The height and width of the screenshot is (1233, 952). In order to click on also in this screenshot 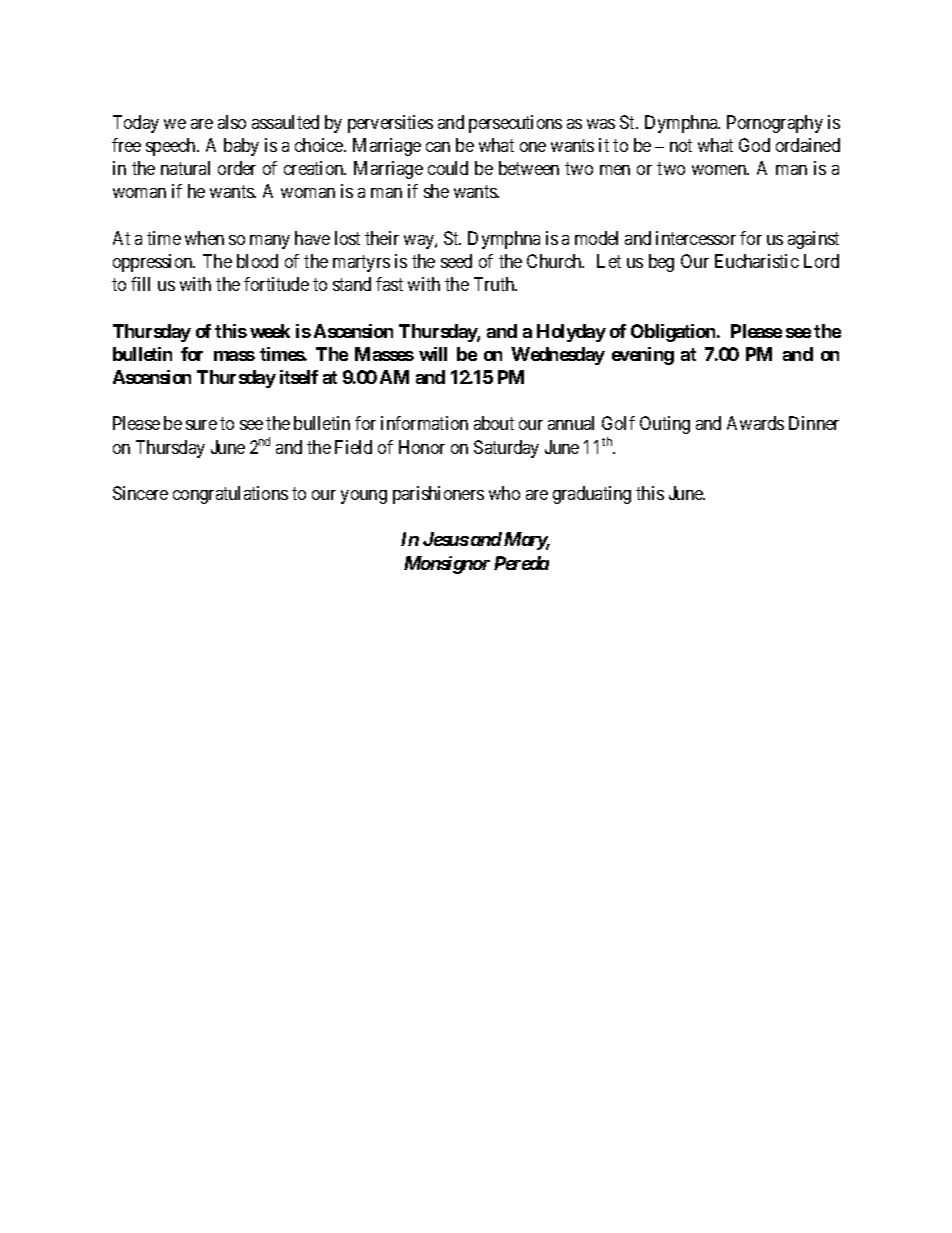, I will do `click(232, 122)`.
